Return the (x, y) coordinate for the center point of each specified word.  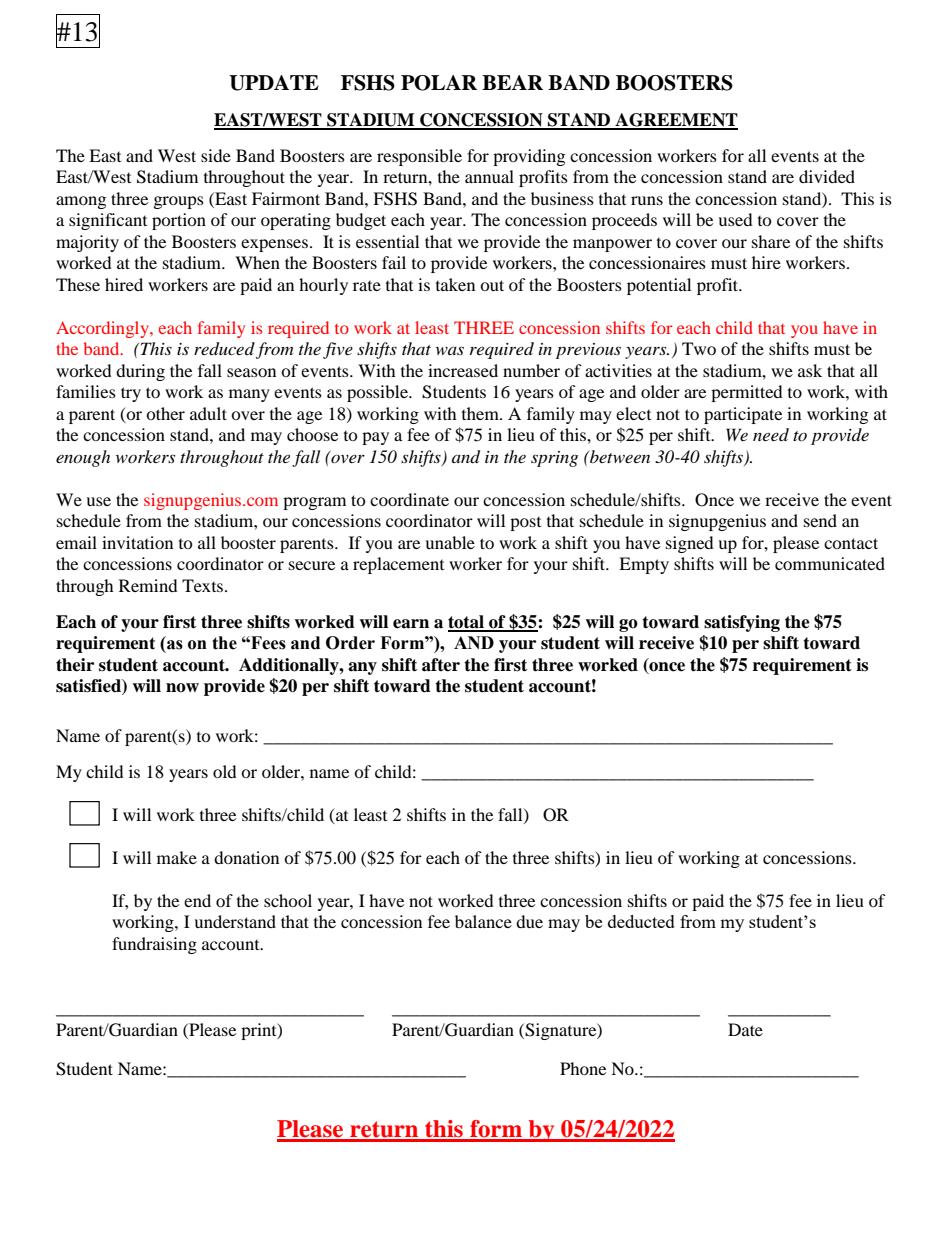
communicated (830, 563)
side (216, 155)
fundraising (154, 945)
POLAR (439, 83)
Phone (583, 1068)
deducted (641, 921)
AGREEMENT (675, 121)
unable (450, 542)
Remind (148, 585)
